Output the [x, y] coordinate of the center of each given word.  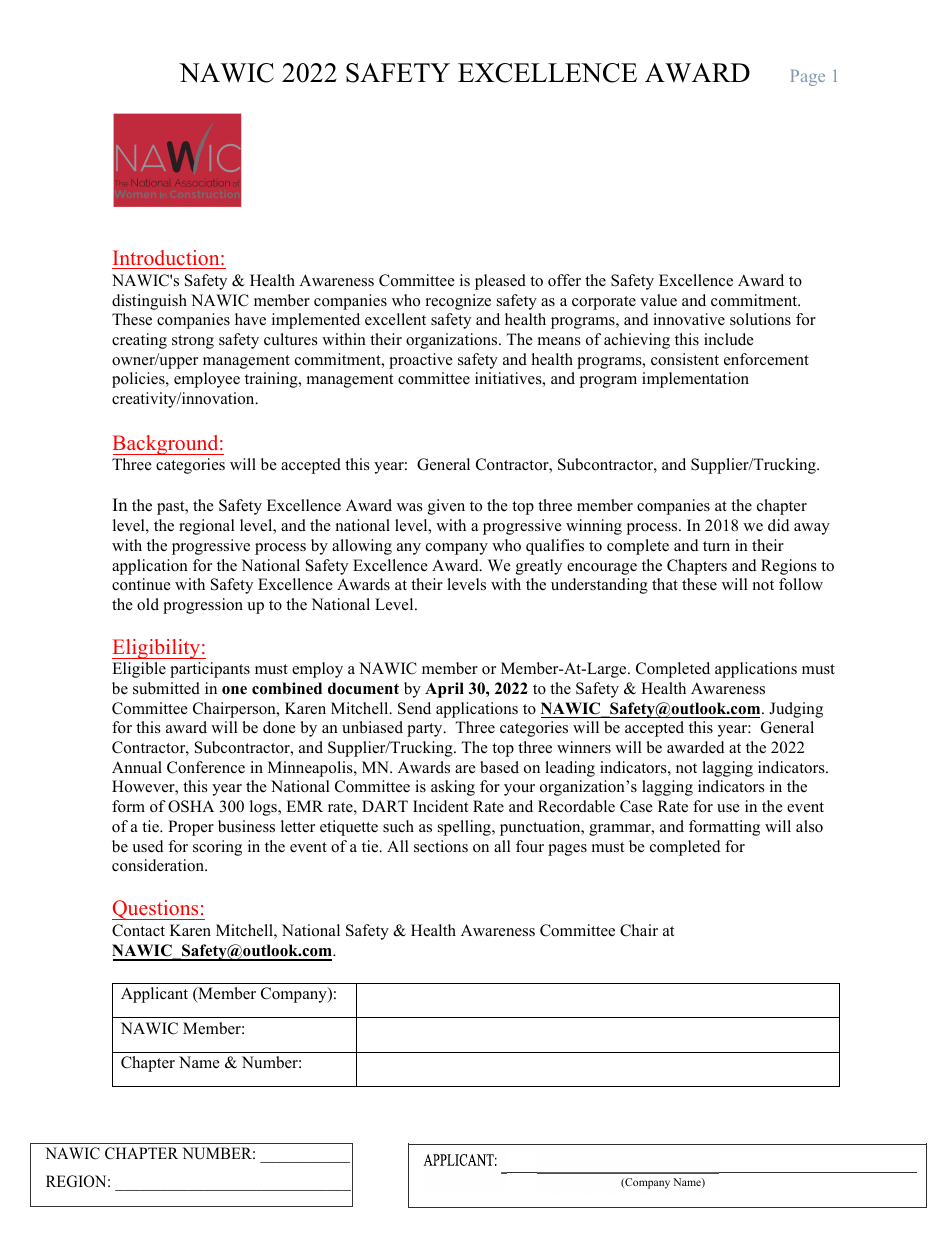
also [809, 826]
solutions [760, 319]
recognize [458, 302]
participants [210, 670]
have [250, 319]
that [665, 584]
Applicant [154, 995]
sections [441, 846]
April [444, 690]
